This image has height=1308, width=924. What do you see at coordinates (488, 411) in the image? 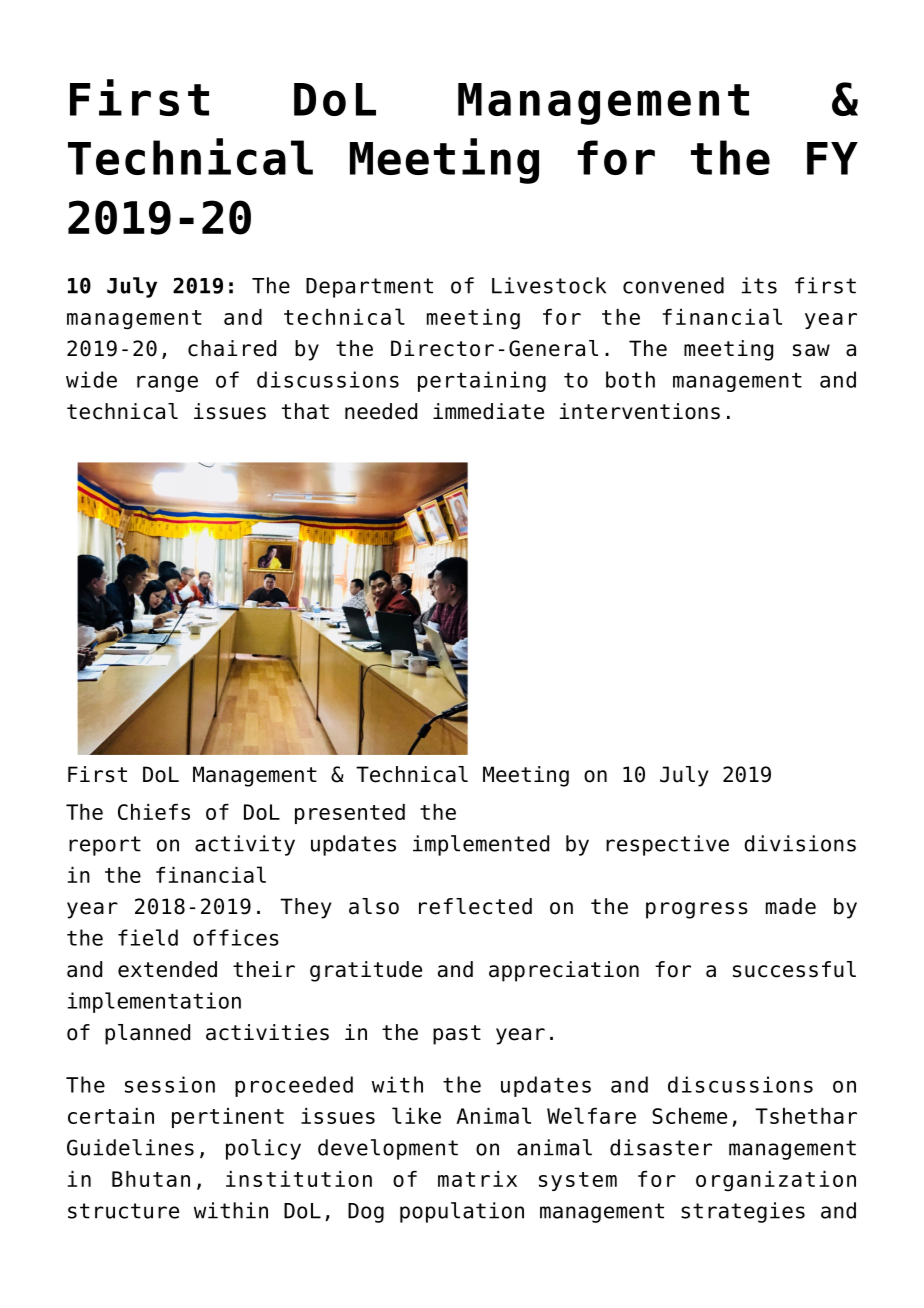
I see `immediate` at bounding box center [488, 411].
